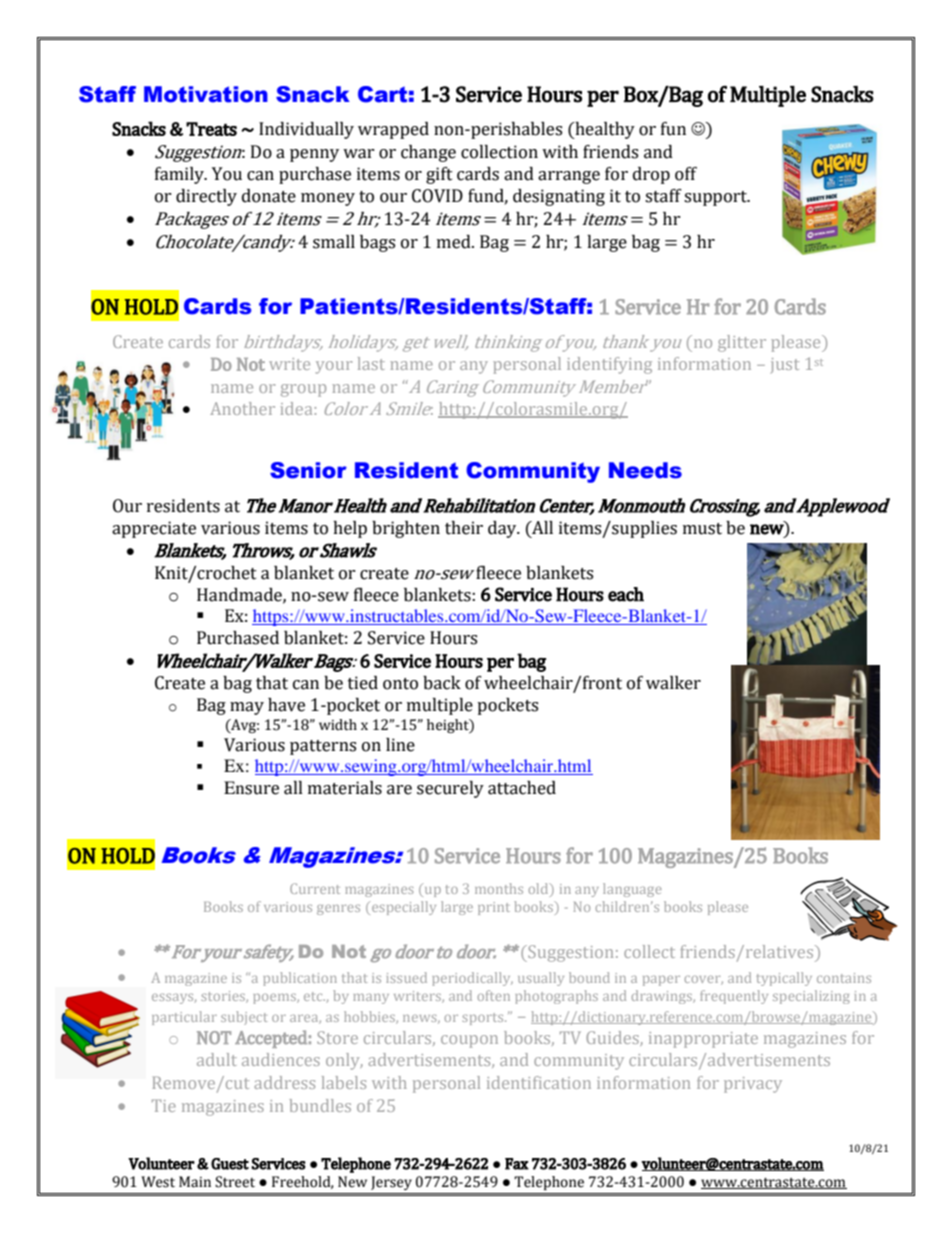  What do you see at coordinates (522, 788) in the screenshot?
I see `attached` at bounding box center [522, 788].
